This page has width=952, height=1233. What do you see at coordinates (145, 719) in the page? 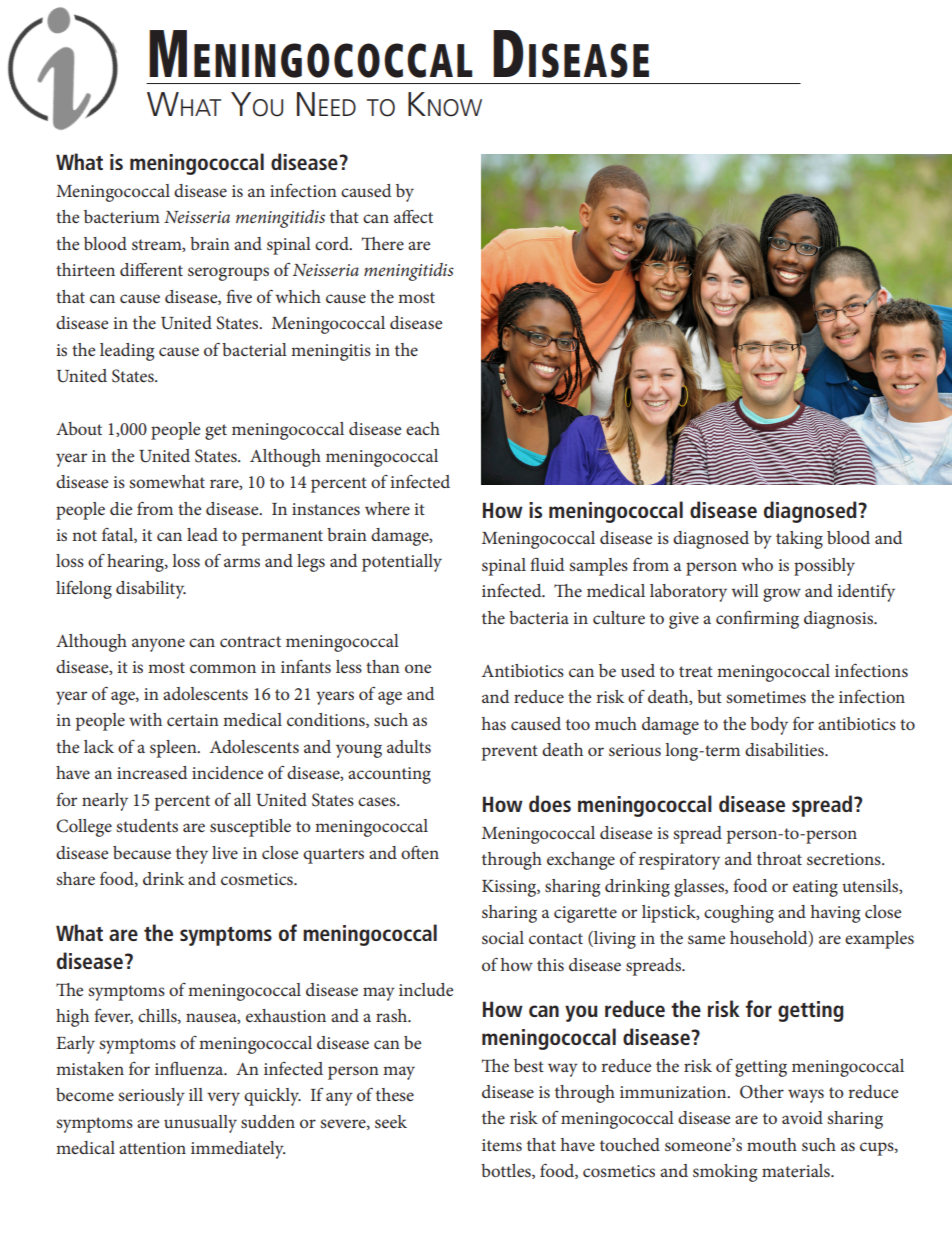
I see `with` at bounding box center [145, 719].
